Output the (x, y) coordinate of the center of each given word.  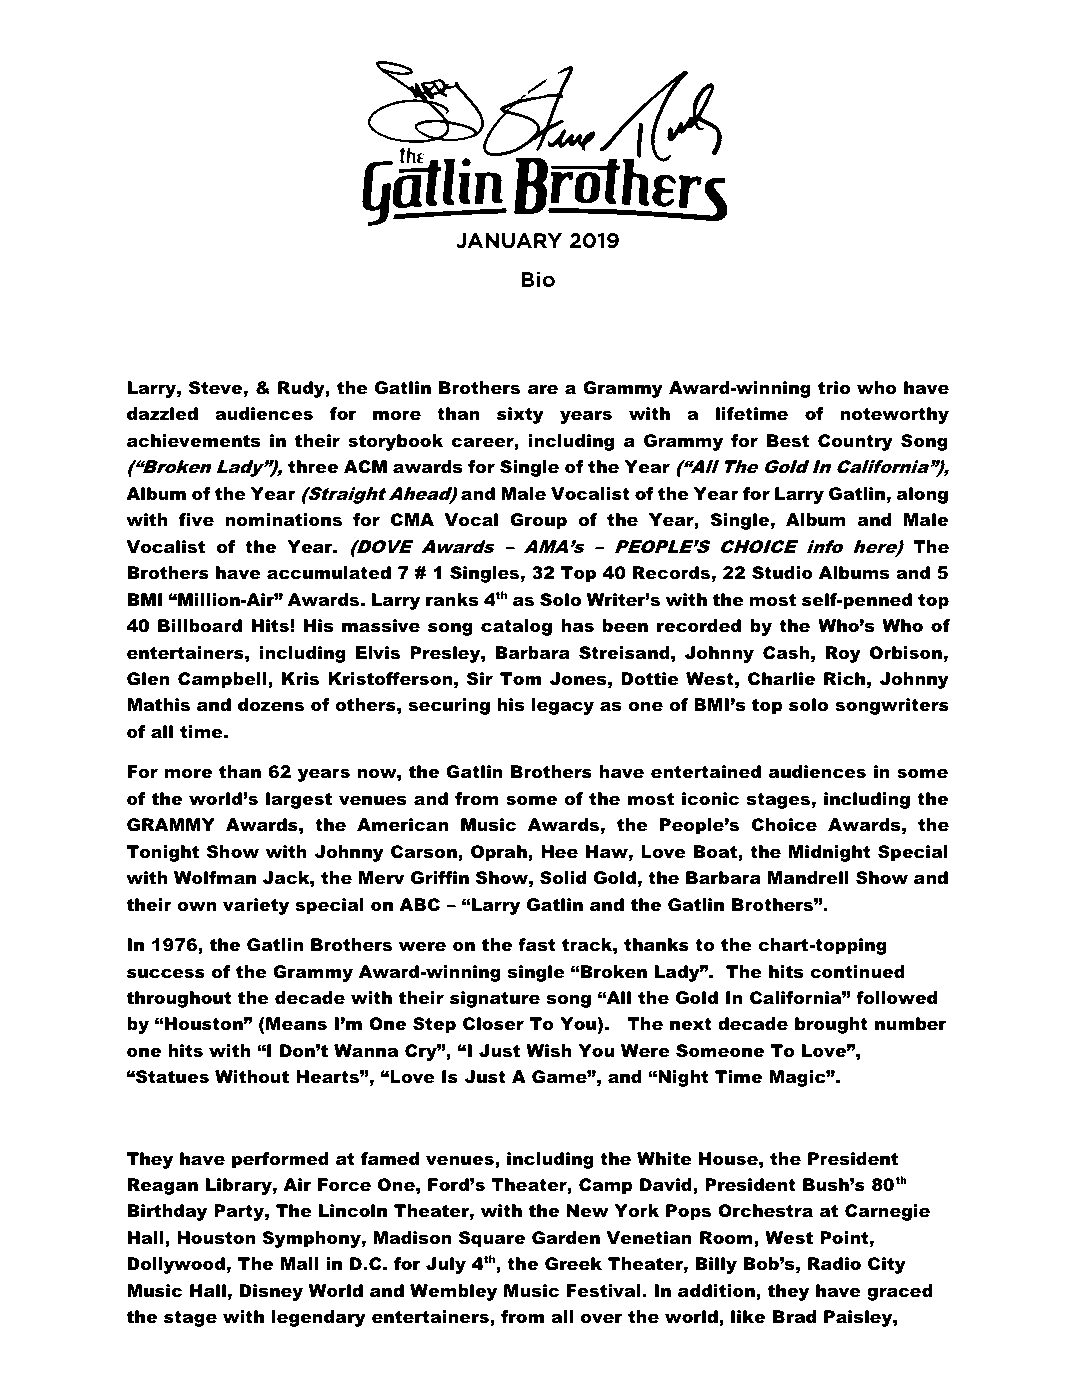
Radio (834, 1263)
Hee (559, 852)
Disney (271, 1292)
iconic (710, 798)
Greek (573, 1264)
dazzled (162, 413)
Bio (538, 279)
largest (299, 800)
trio (834, 388)
